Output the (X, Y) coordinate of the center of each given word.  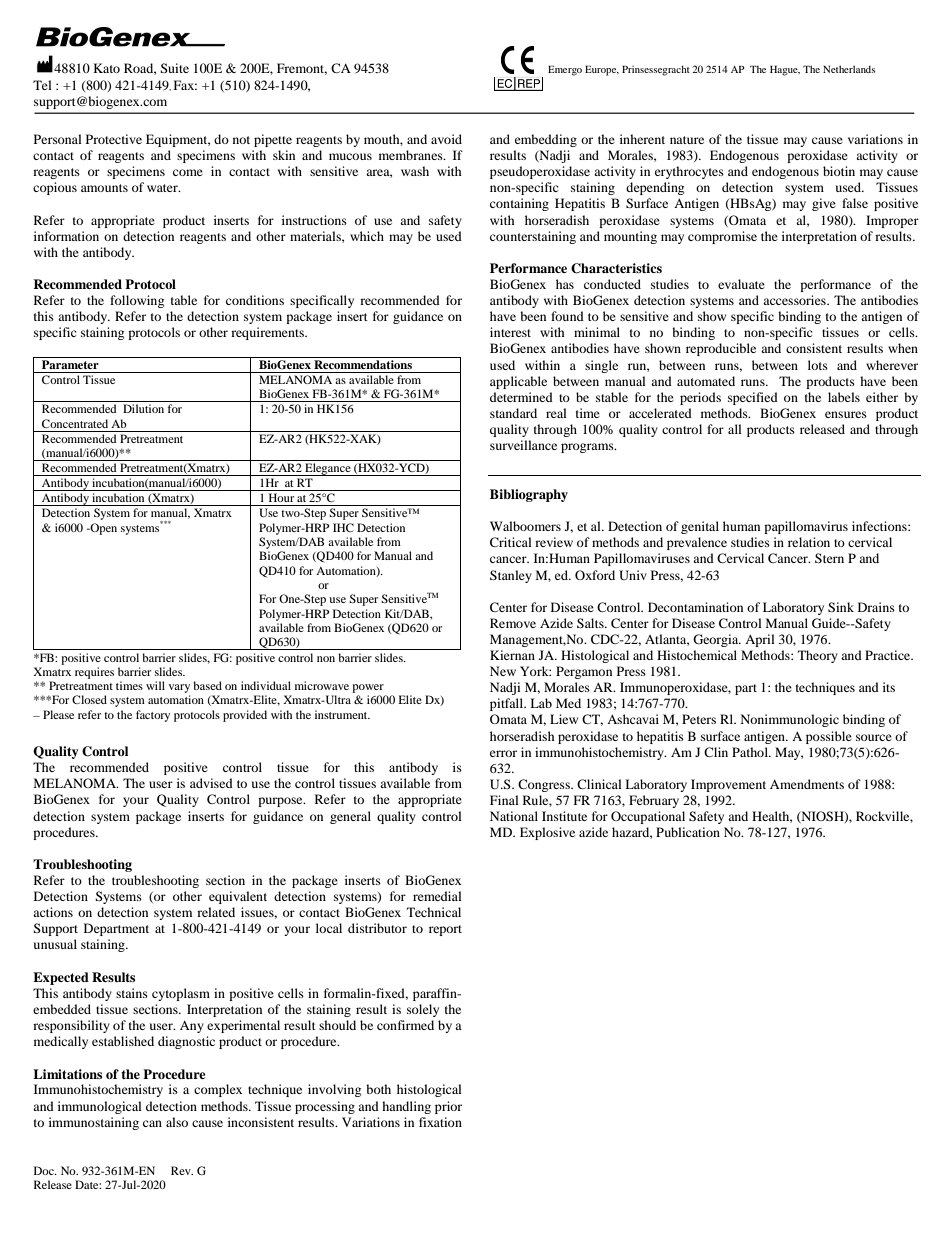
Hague (785, 70)
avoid (446, 139)
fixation (440, 1122)
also (177, 1122)
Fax (185, 85)
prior (448, 1107)
